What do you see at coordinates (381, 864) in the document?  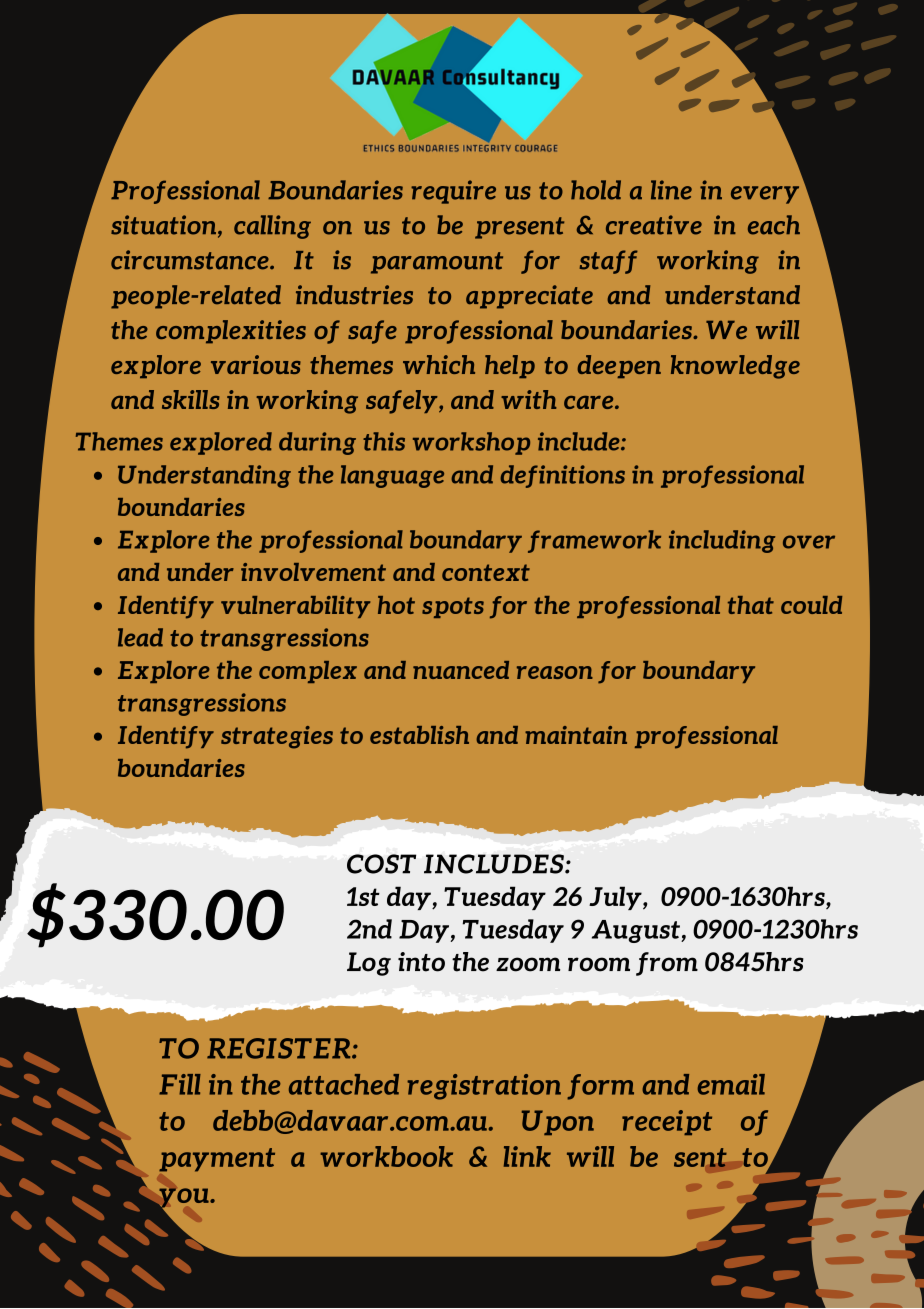 I see `COST` at bounding box center [381, 864].
